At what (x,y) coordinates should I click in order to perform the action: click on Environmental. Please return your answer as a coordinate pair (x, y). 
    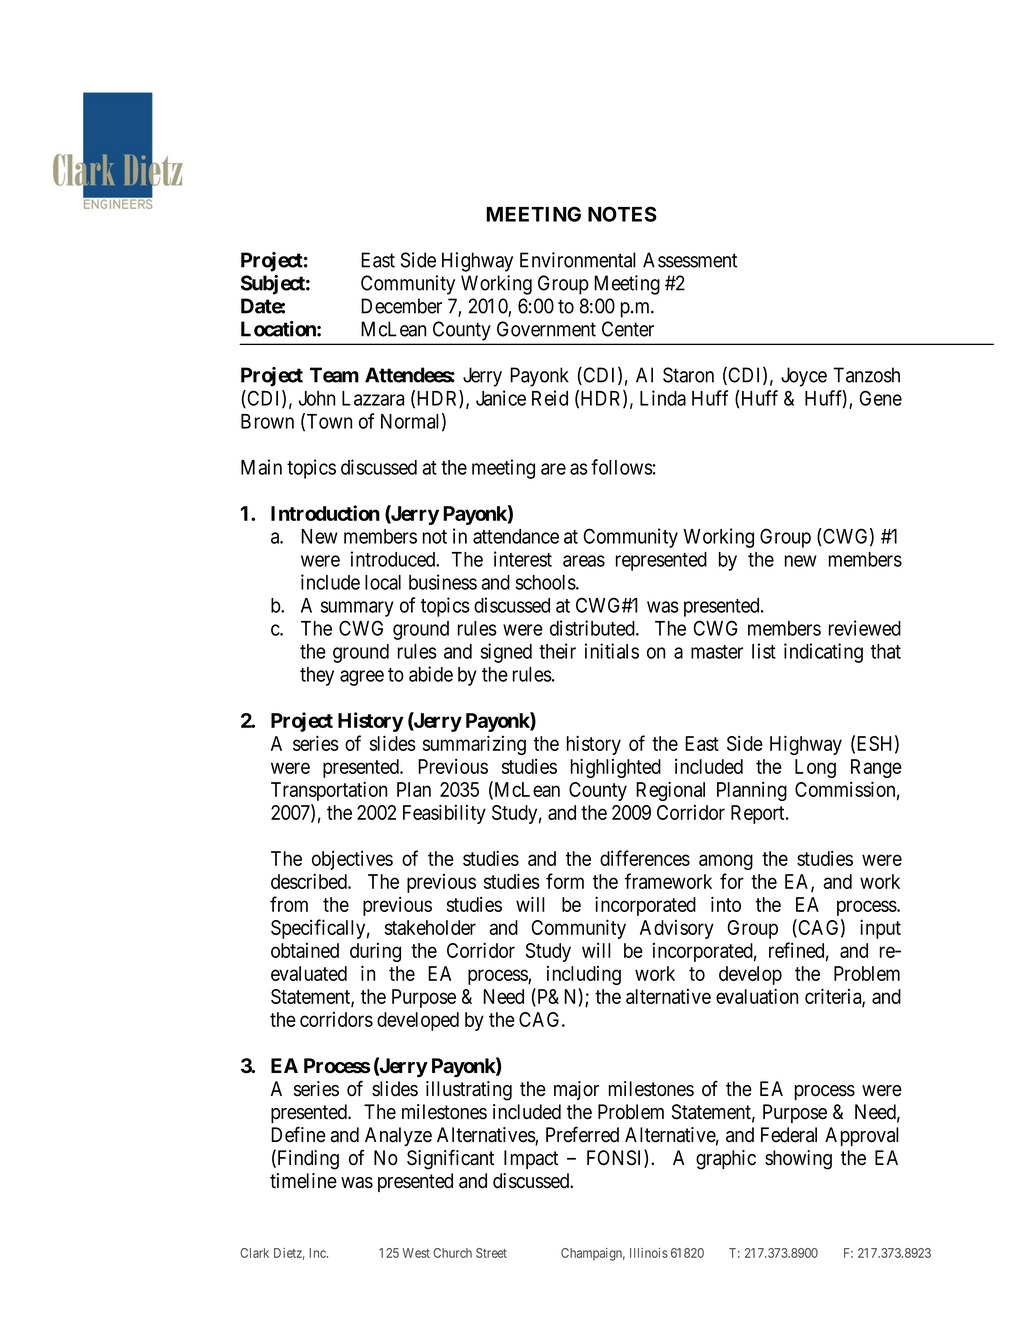
    Looking at the image, I should click on (578, 260).
